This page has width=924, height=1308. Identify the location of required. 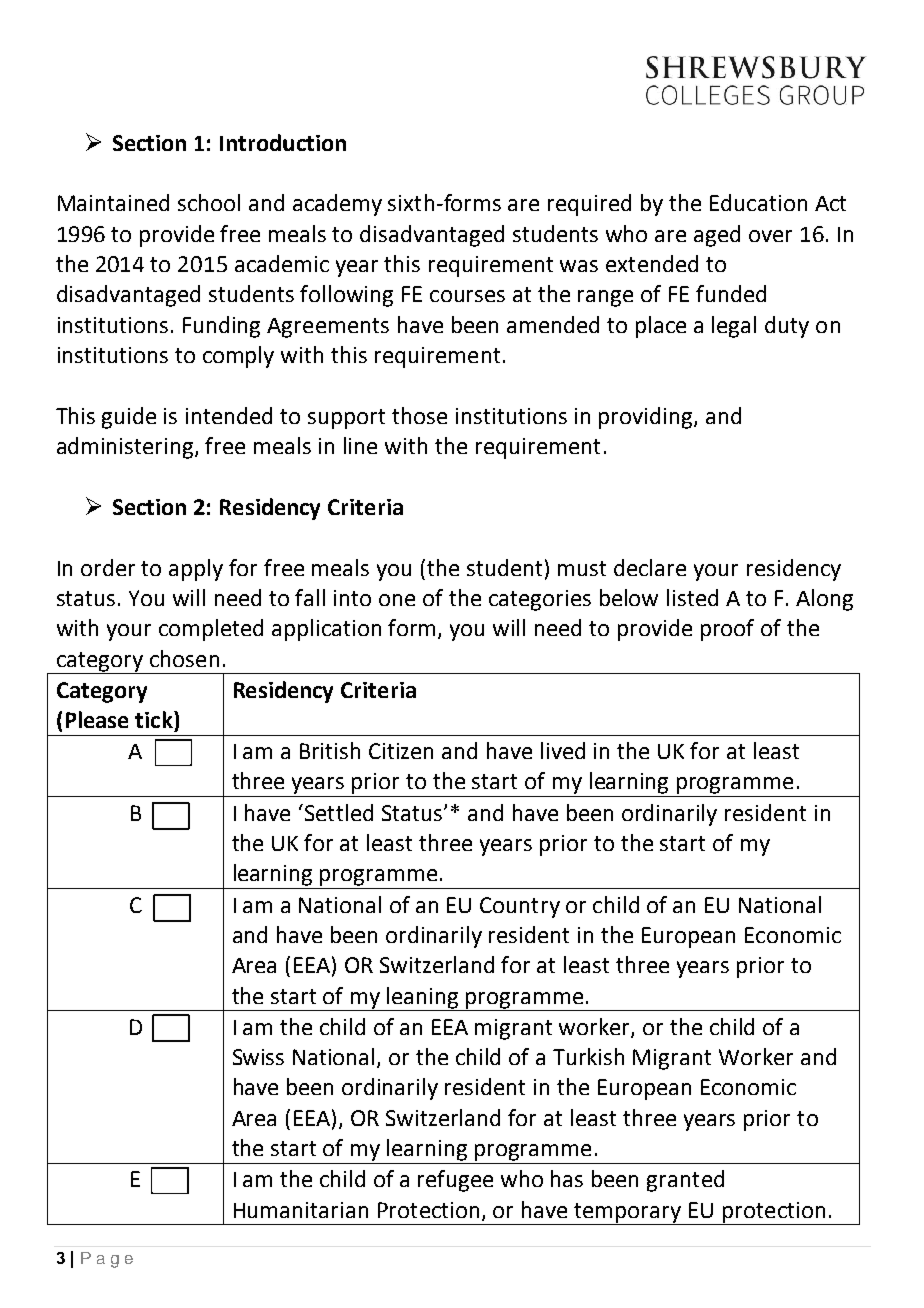
(589, 205).
